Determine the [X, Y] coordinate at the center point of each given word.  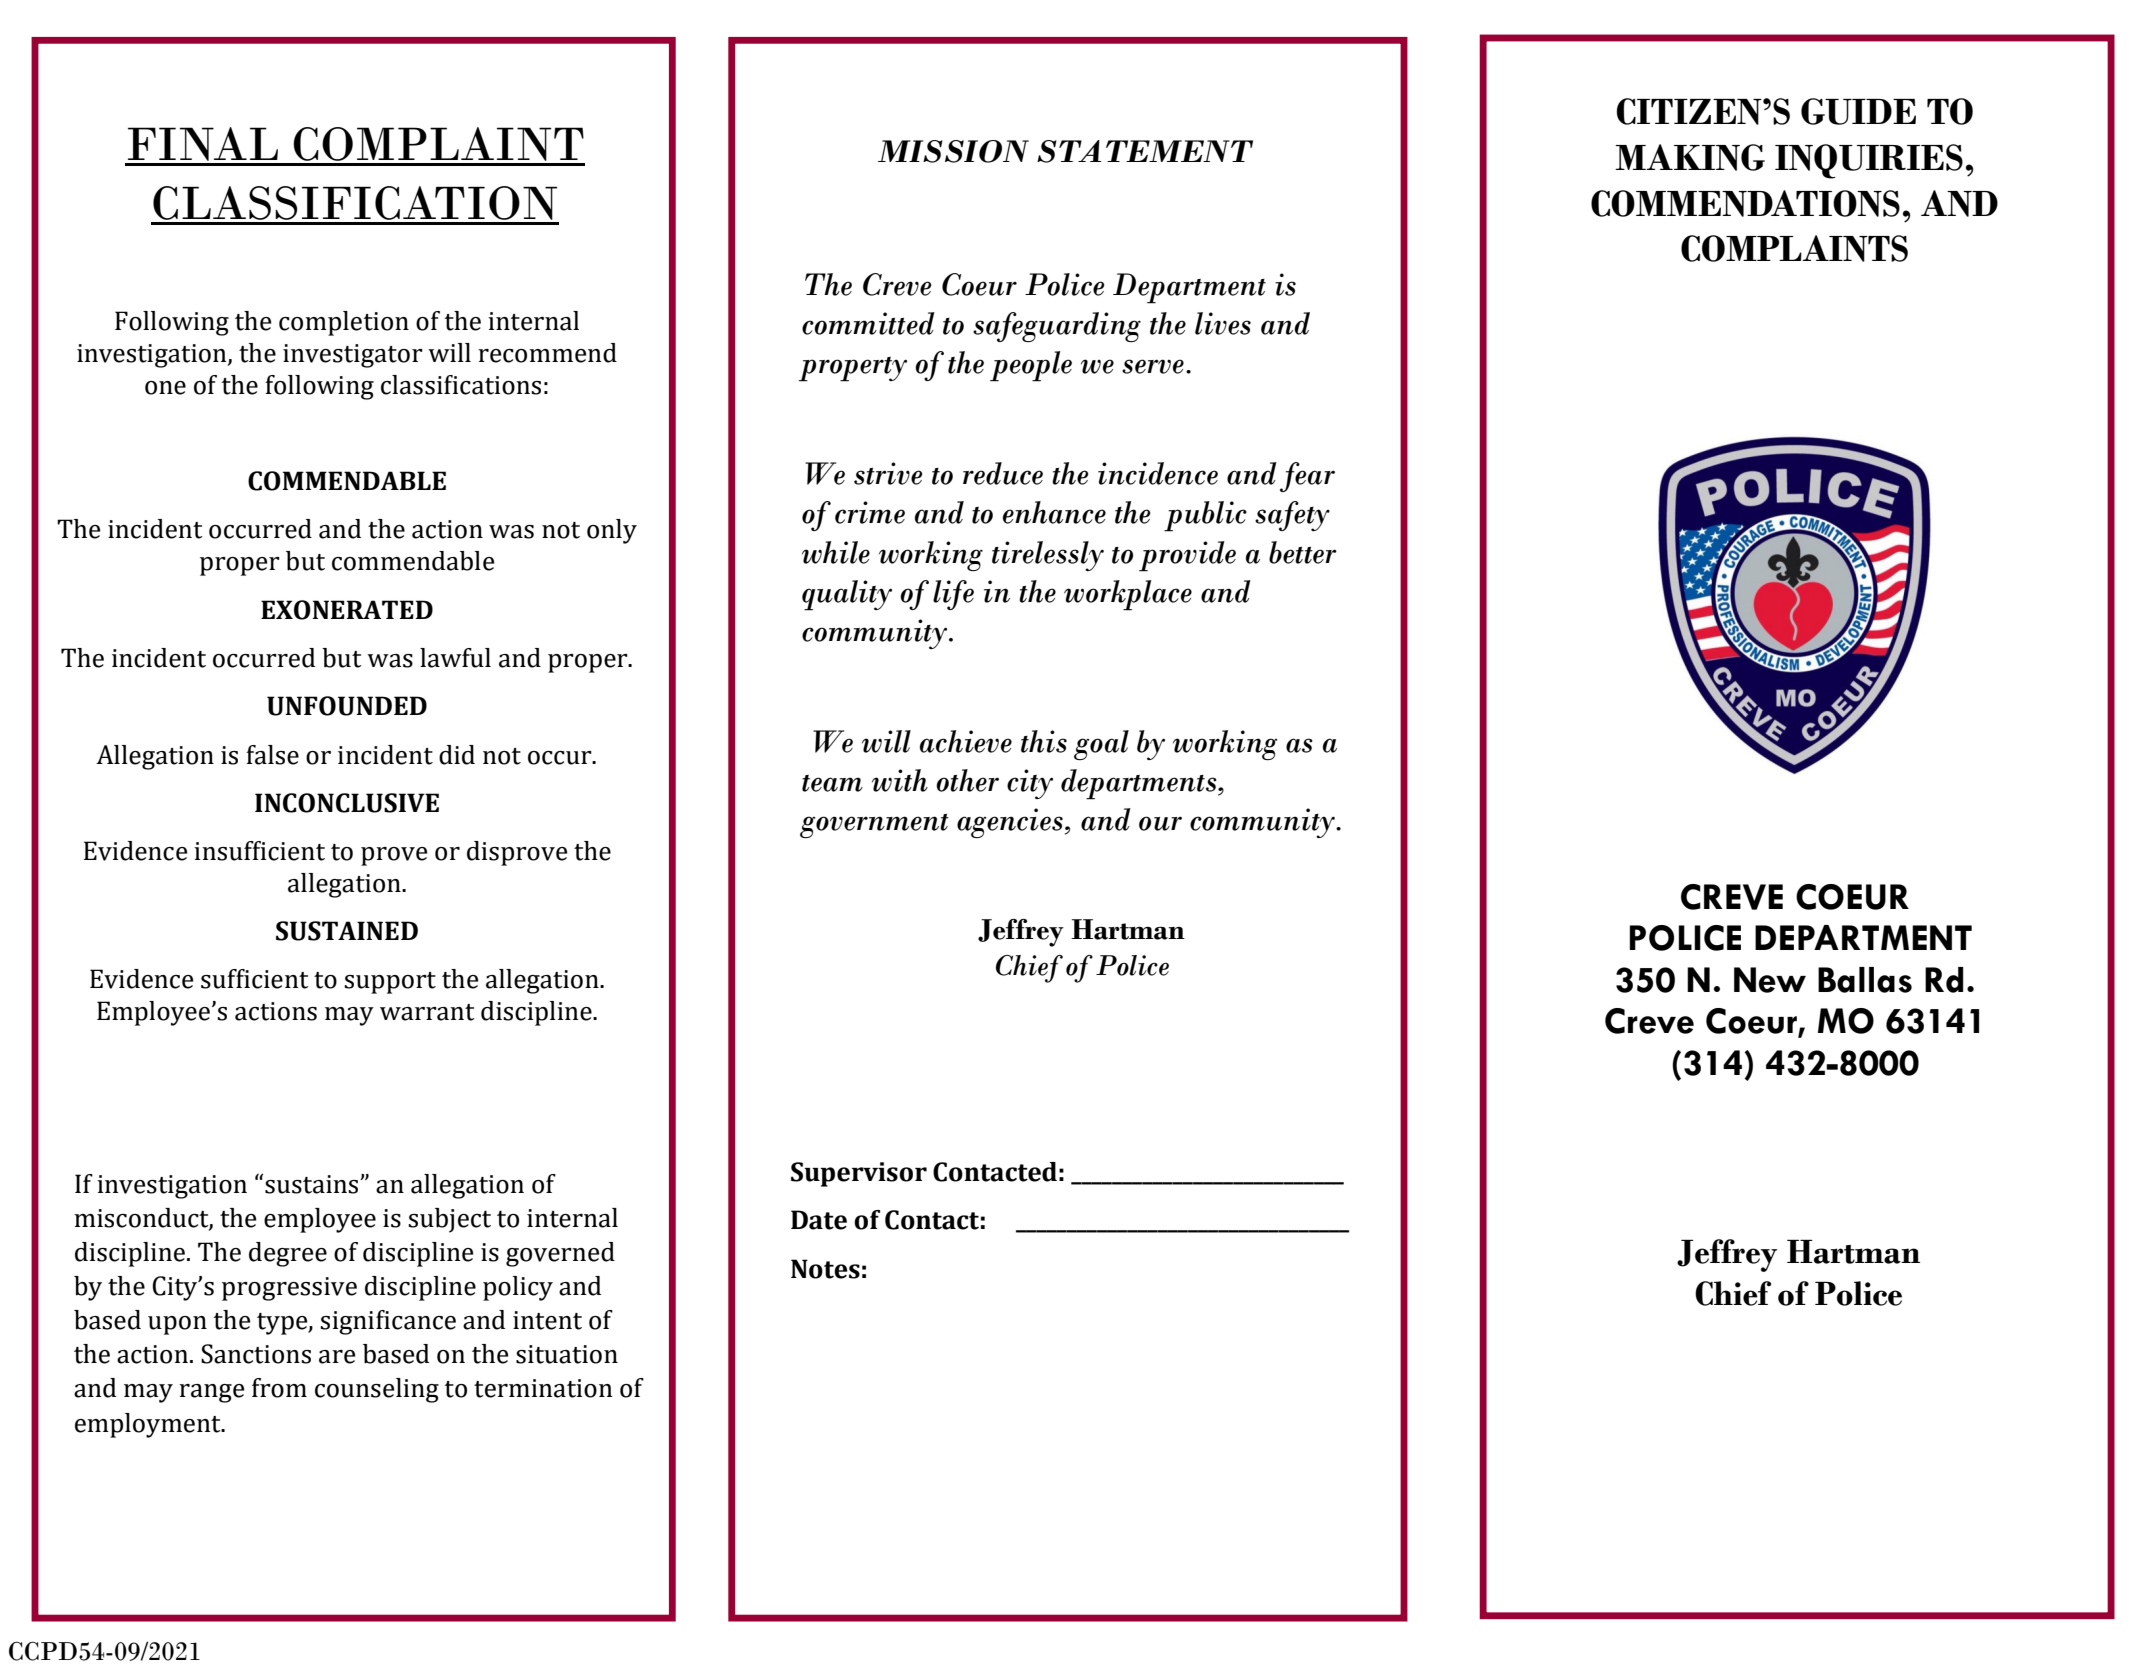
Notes [825, 1269]
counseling [377, 1390]
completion [344, 323]
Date [819, 1220]
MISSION [953, 151]
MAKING [1690, 157]
